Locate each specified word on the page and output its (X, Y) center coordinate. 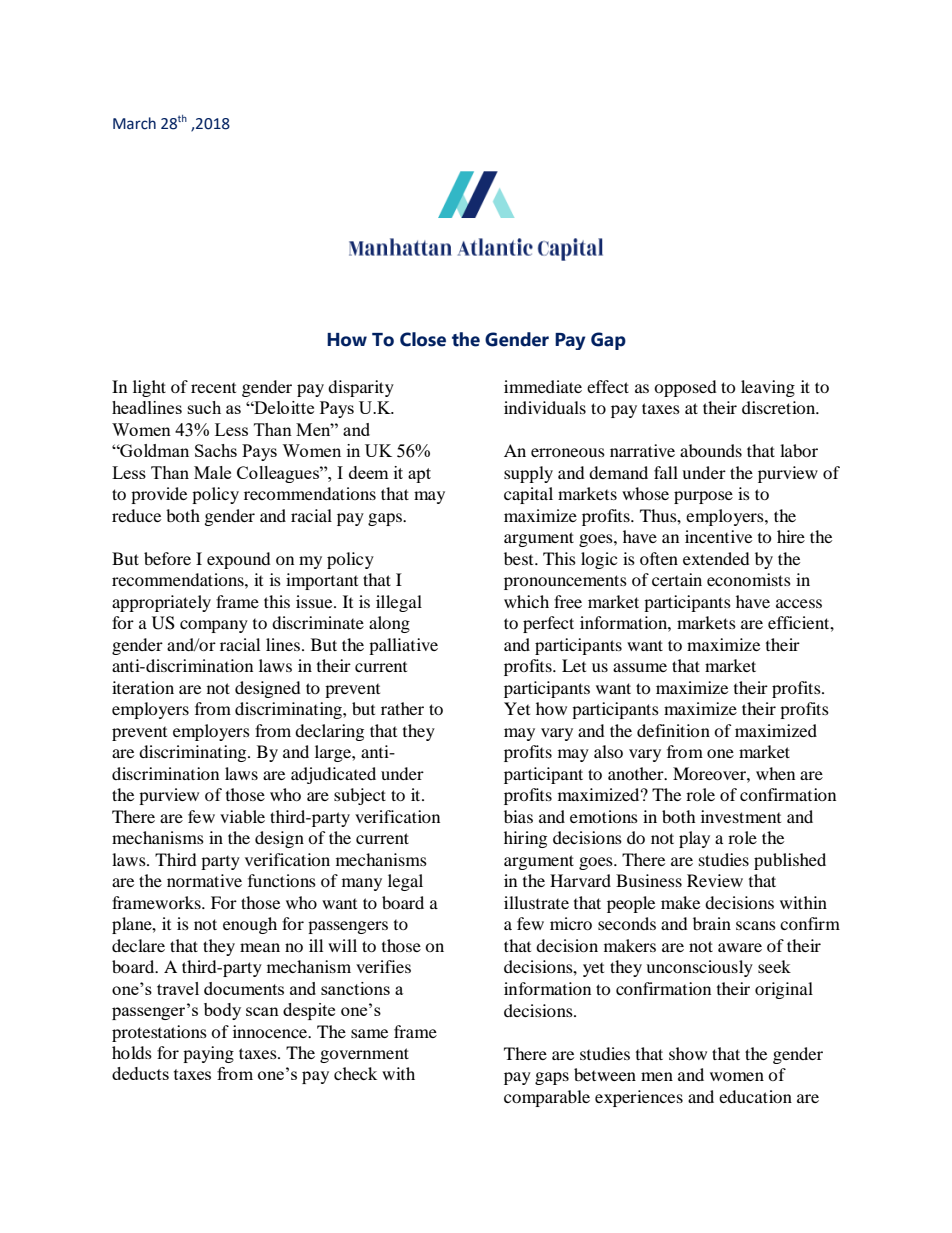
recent (213, 388)
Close (423, 339)
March (134, 123)
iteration (143, 687)
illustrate (536, 902)
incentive (718, 536)
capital (528, 495)
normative (204, 880)
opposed (685, 388)
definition (673, 730)
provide (159, 495)
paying (208, 1054)
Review (715, 880)
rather (402, 708)
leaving (768, 388)
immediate (543, 386)
